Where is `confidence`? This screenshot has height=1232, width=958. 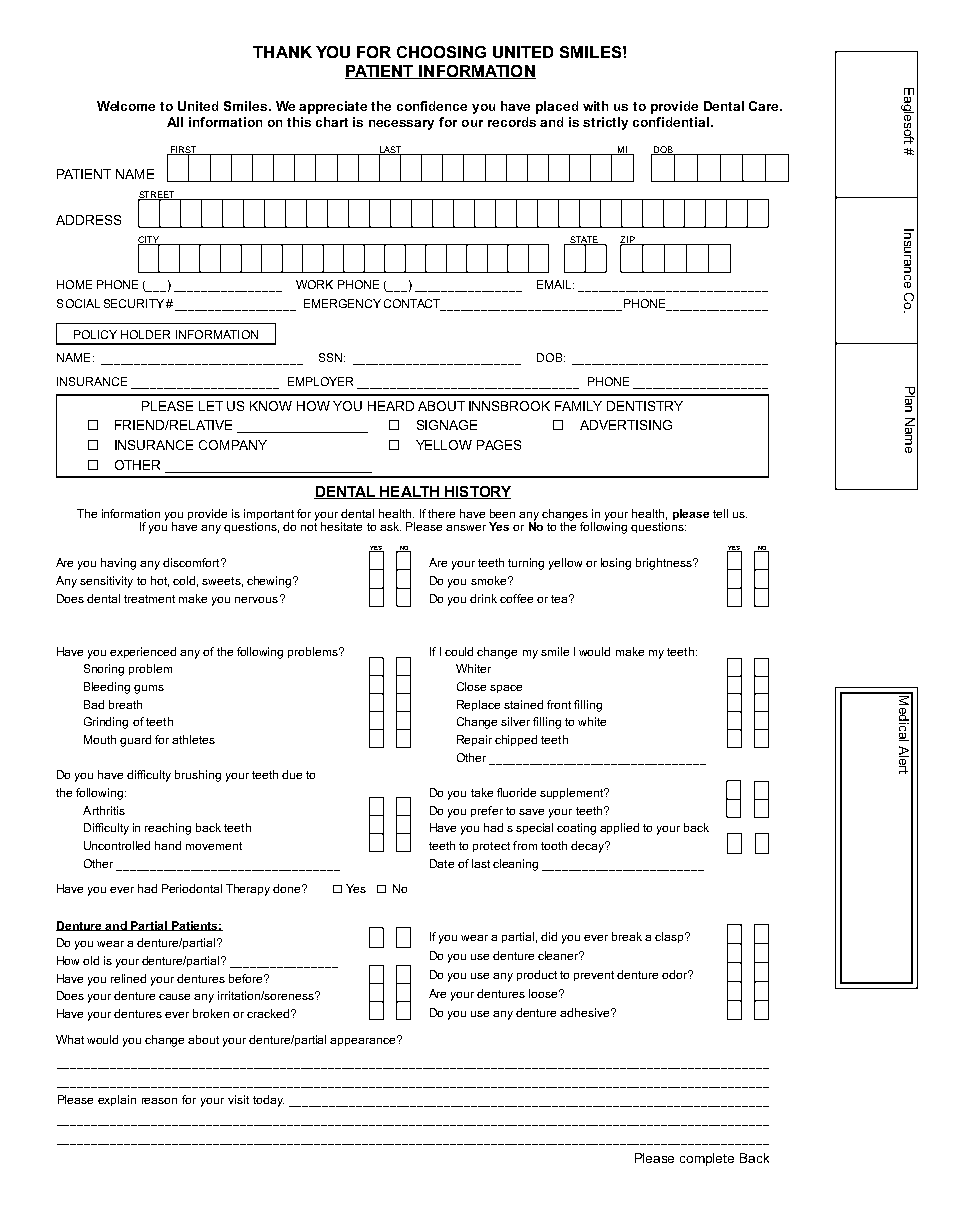
confidence is located at coordinates (432, 106).
